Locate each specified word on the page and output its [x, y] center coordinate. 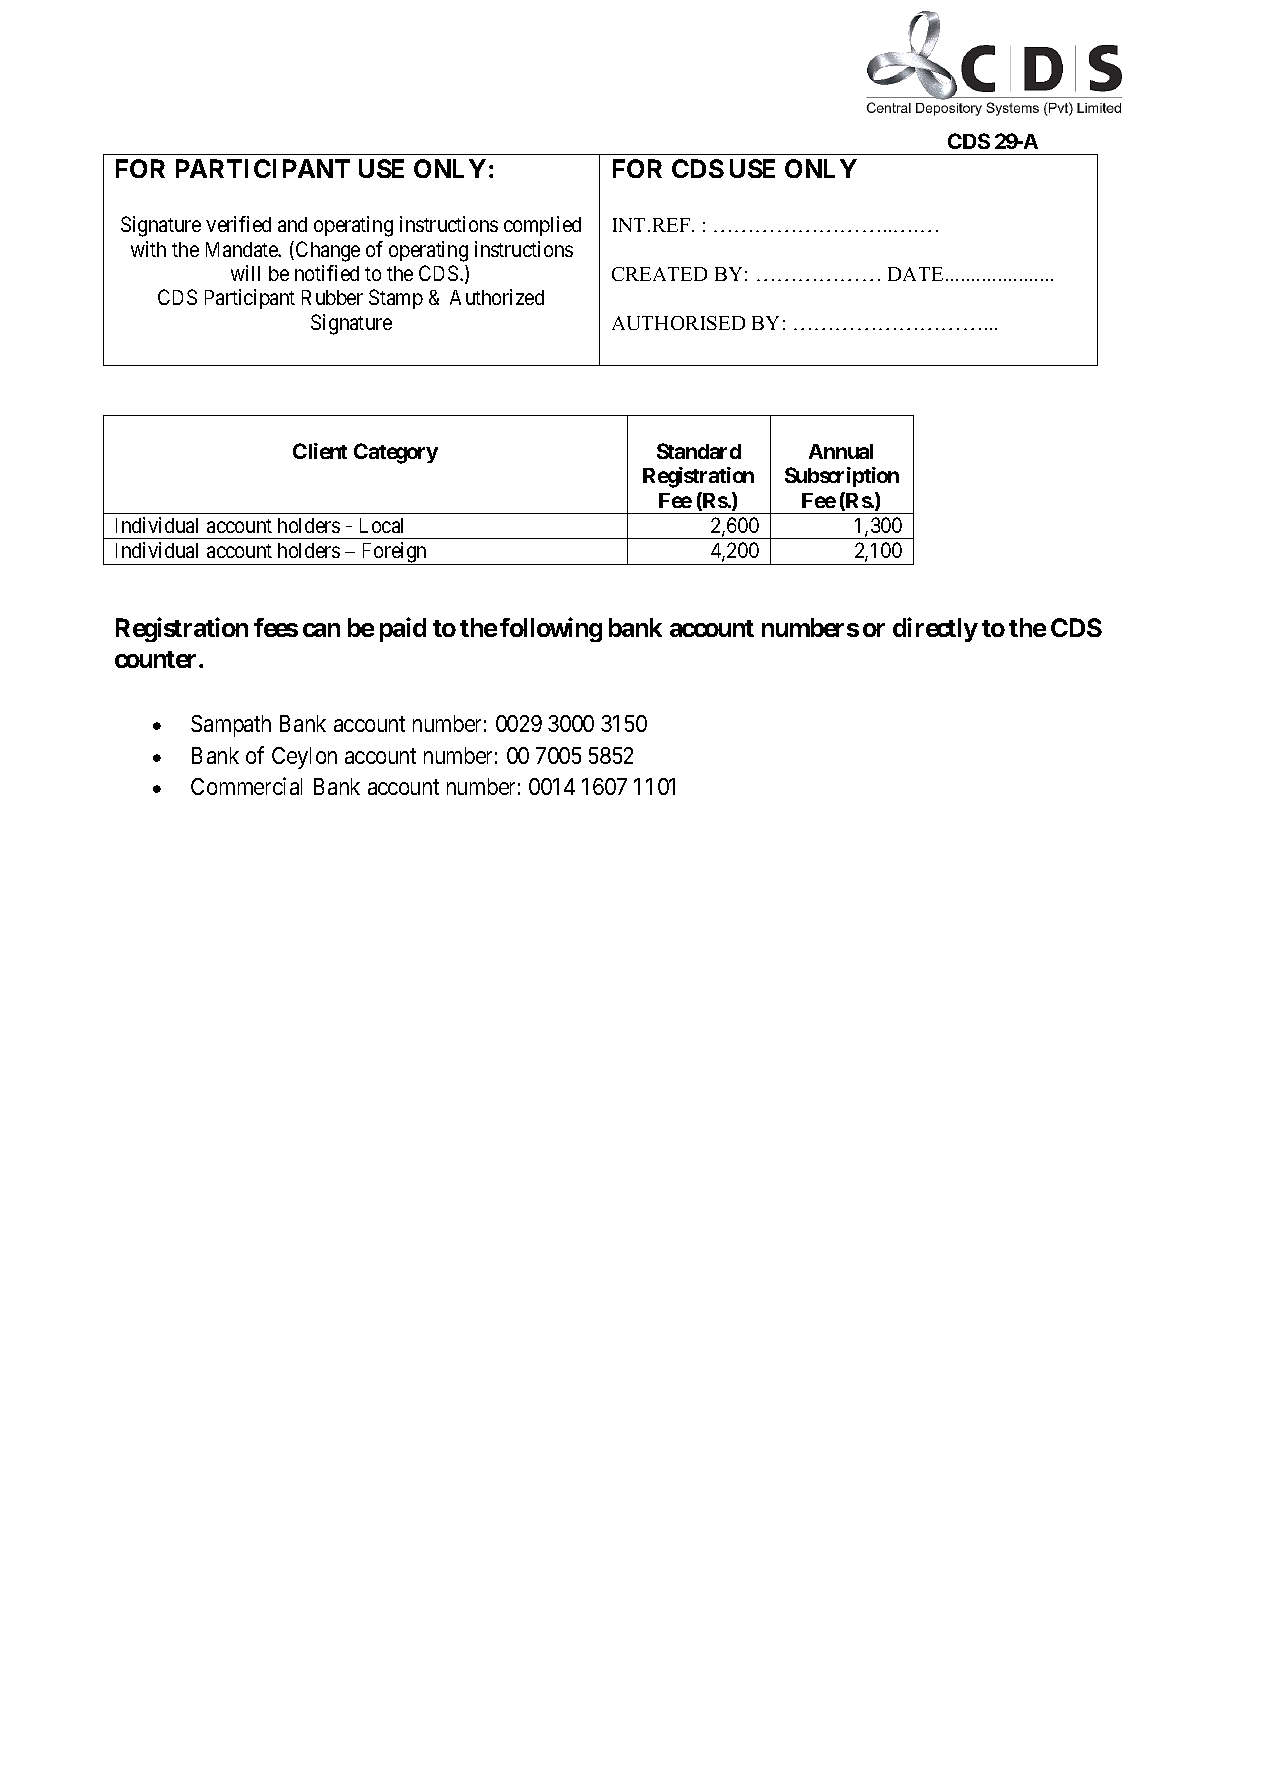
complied [542, 226]
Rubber [332, 297]
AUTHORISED [678, 323]
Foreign [395, 553]
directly [935, 629]
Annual [841, 451]
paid [403, 629]
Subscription [842, 477]
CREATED [659, 274]
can [321, 630]
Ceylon [304, 758]
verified [238, 224]
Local [381, 525]
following [551, 629]
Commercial [246, 786]
